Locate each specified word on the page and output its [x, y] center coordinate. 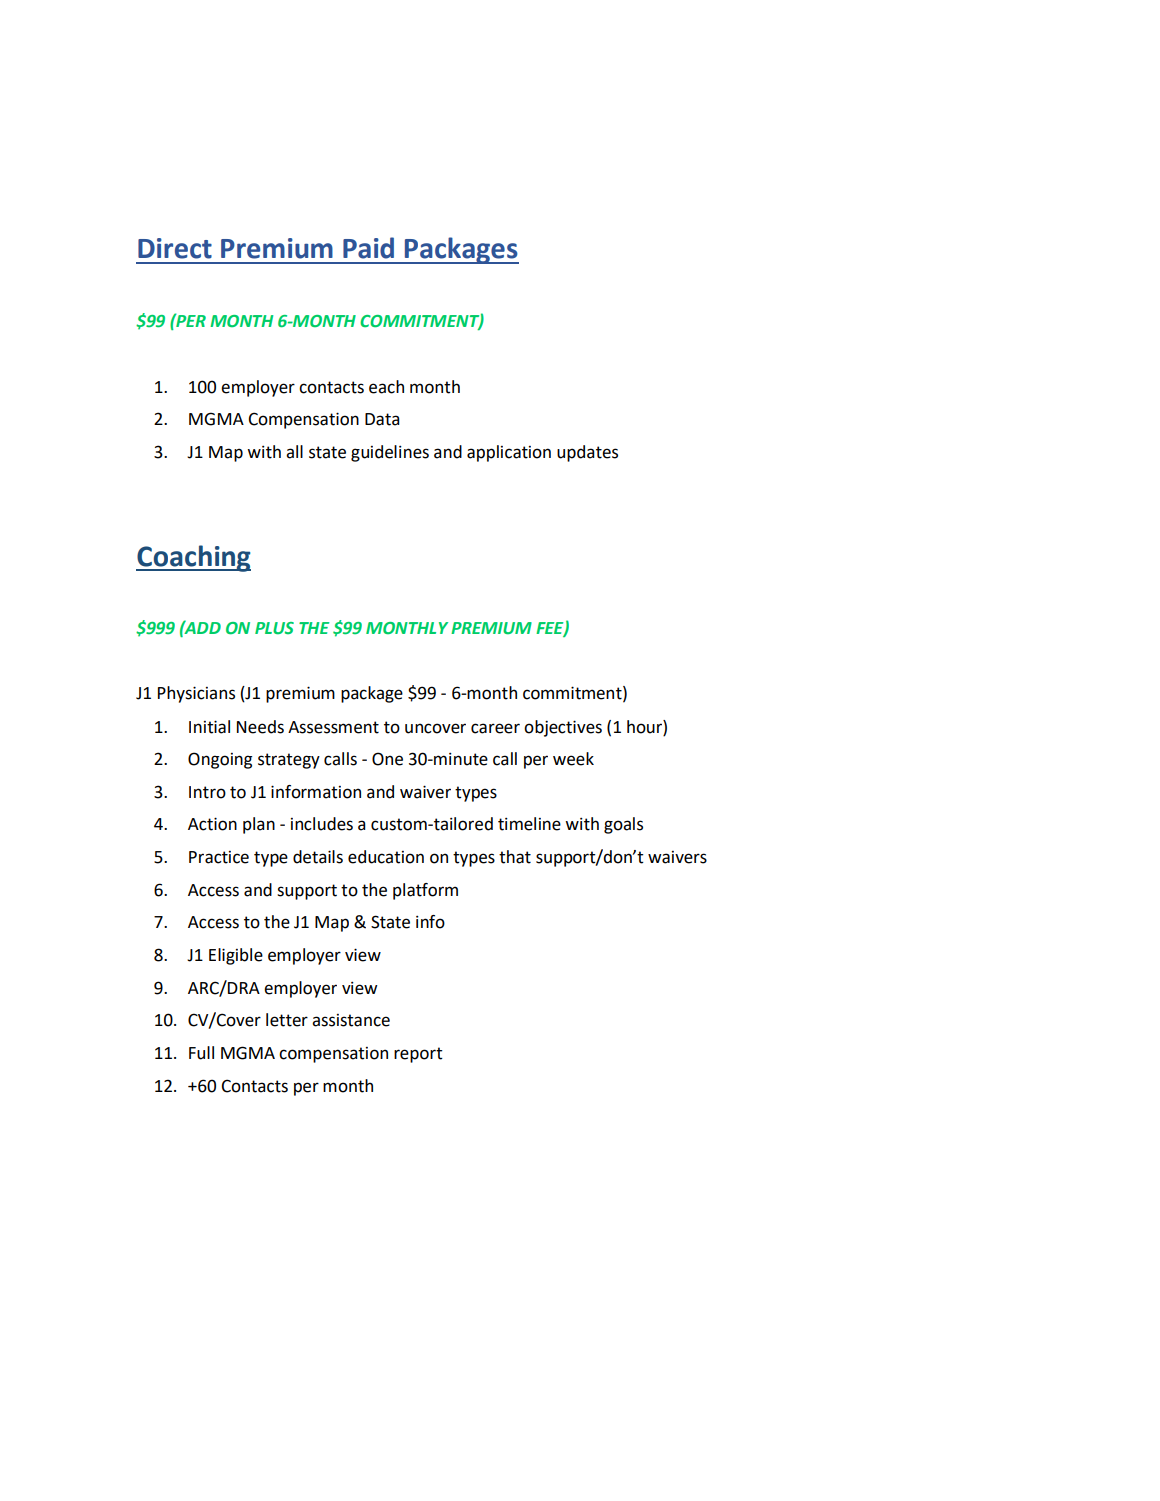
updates [587, 453]
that [515, 857]
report [418, 1055]
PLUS [274, 628]
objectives [563, 728]
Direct [175, 248]
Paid [368, 248]
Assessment [333, 727]
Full [201, 1053]
